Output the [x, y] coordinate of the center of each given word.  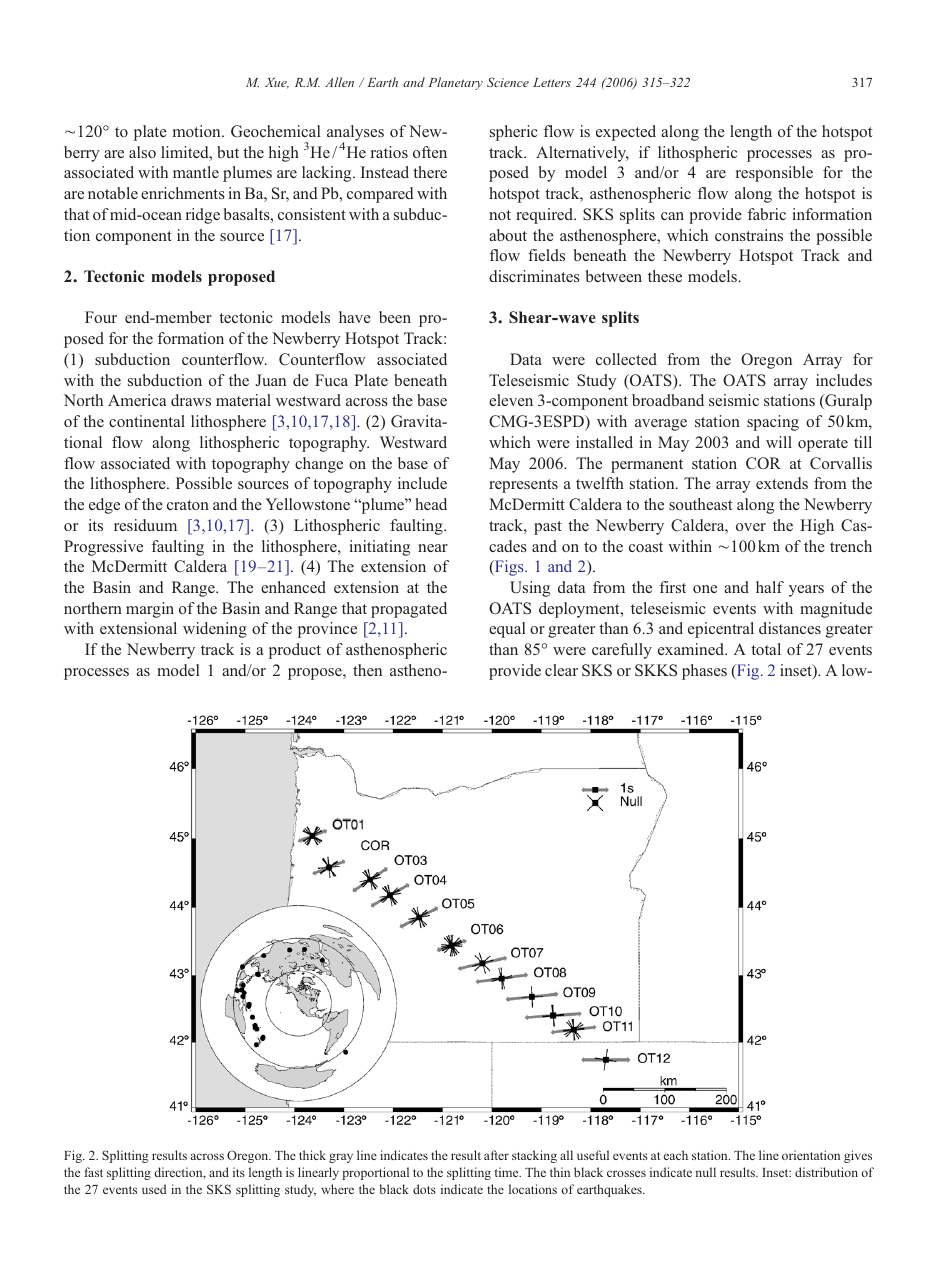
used [154, 1189]
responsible [774, 174]
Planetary [455, 83]
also [142, 152]
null [706, 1172]
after [496, 1155]
